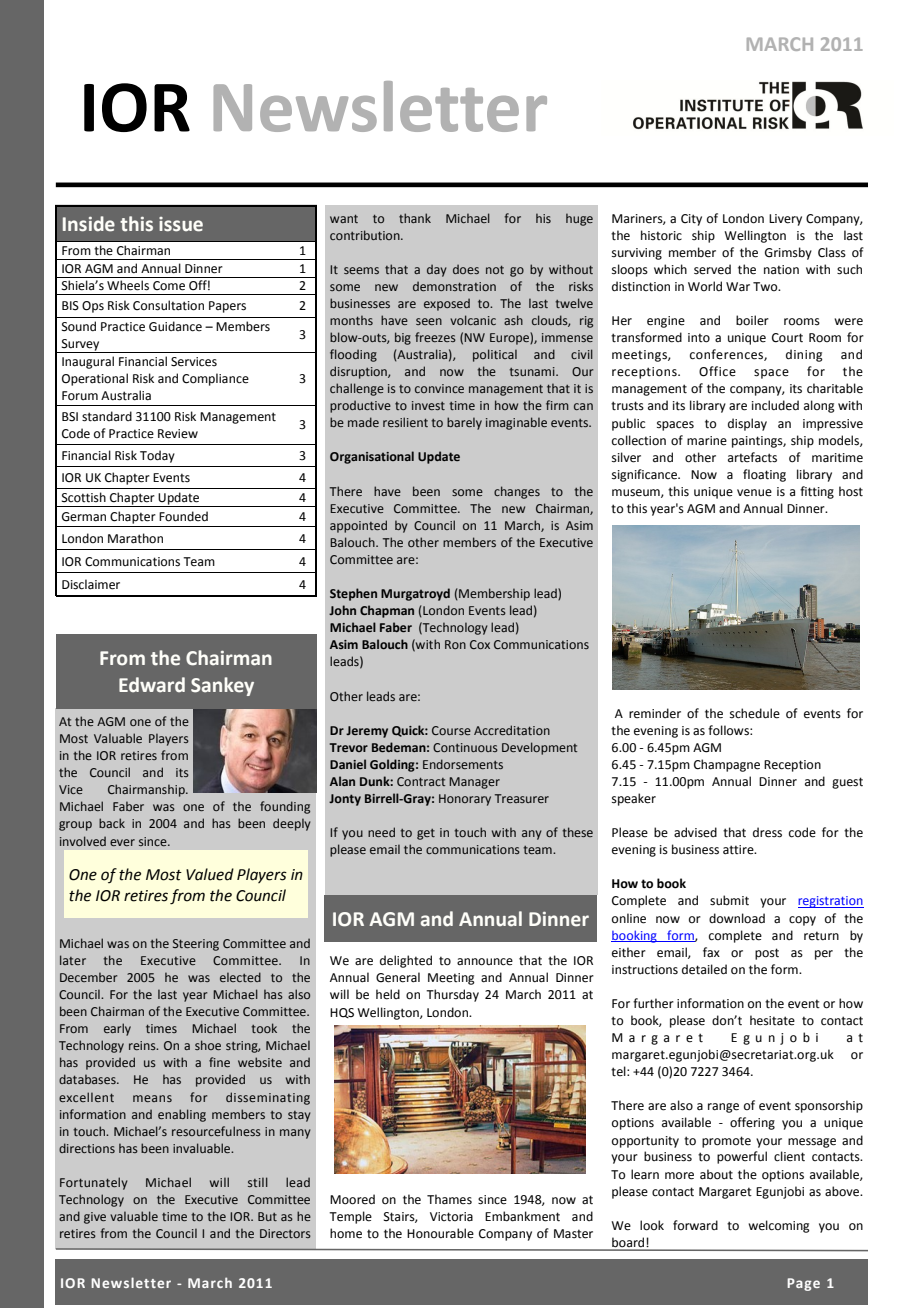 This screenshot has height=1308, width=924. I want to click on venue, so click(754, 493).
